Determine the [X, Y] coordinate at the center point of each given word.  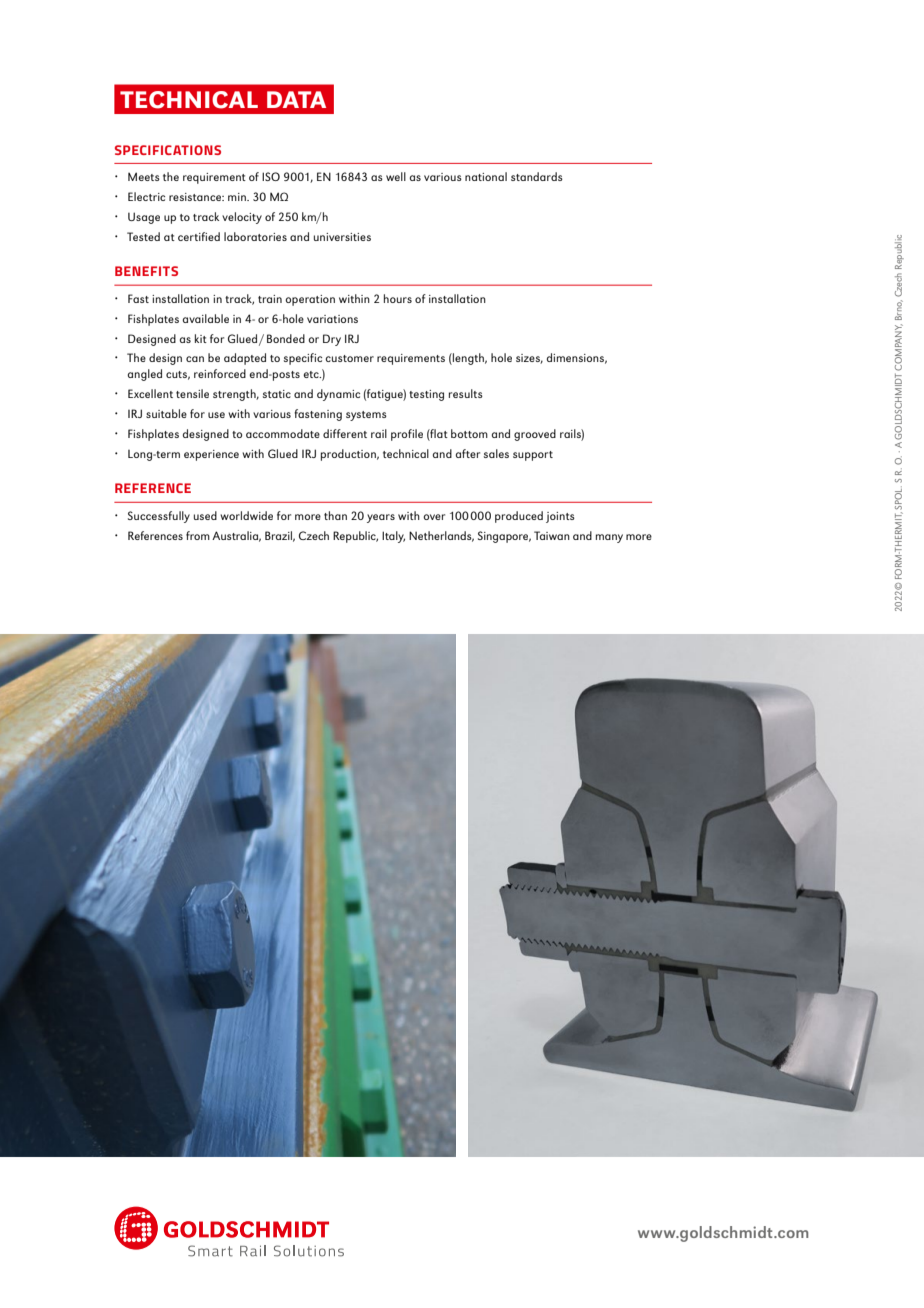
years [381, 518]
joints [560, 517]
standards [537, 176]
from [198, 535]
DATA [296, 99]
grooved [535, 435]
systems [366, 416]
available [206, 318]
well [396, 176]
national [486, 176]
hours [398, 298]
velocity [242, 218]
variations [332, 319]
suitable [166, 413]
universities [342, 237]
